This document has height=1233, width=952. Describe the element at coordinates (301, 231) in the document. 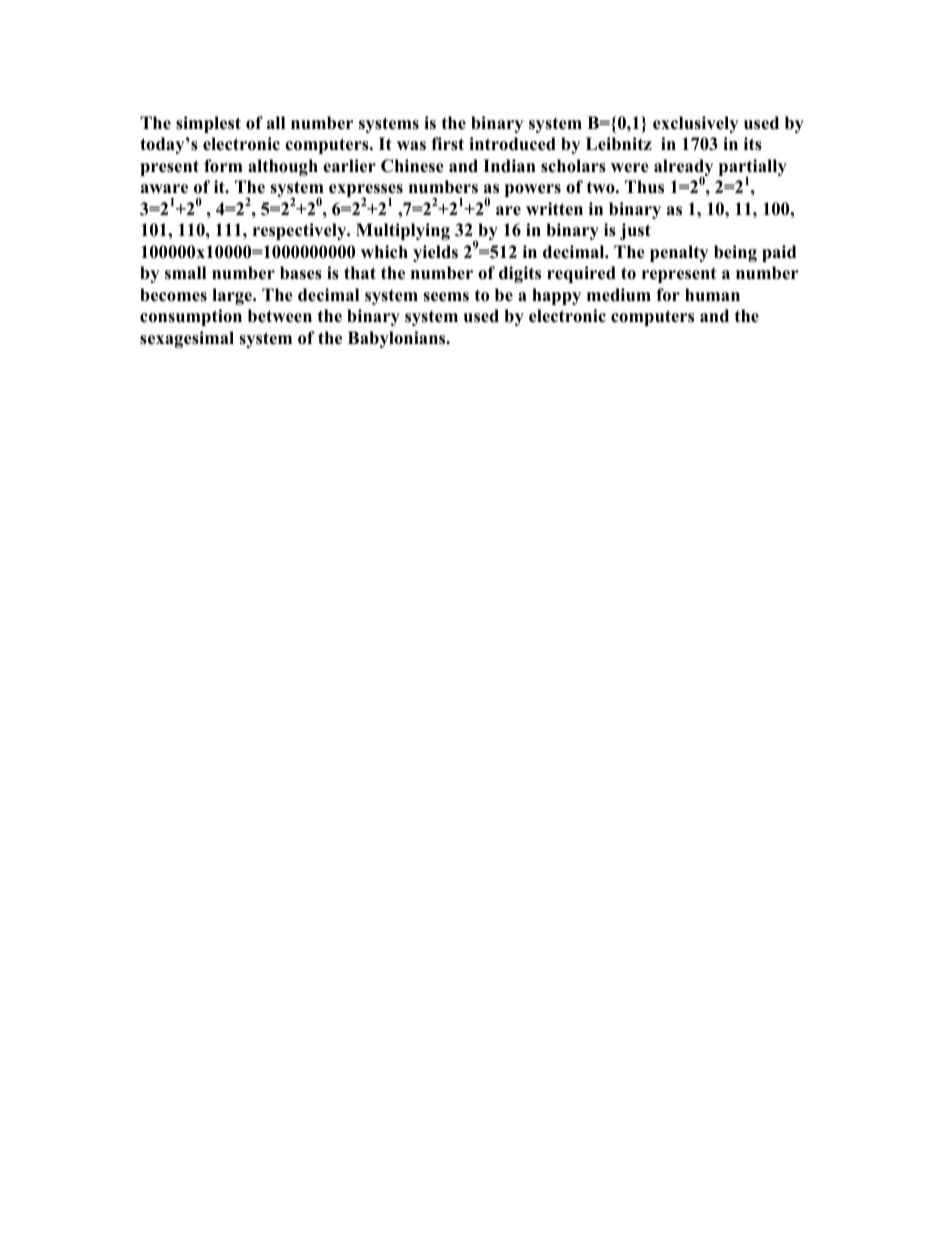

I see `respectively` at that location.
